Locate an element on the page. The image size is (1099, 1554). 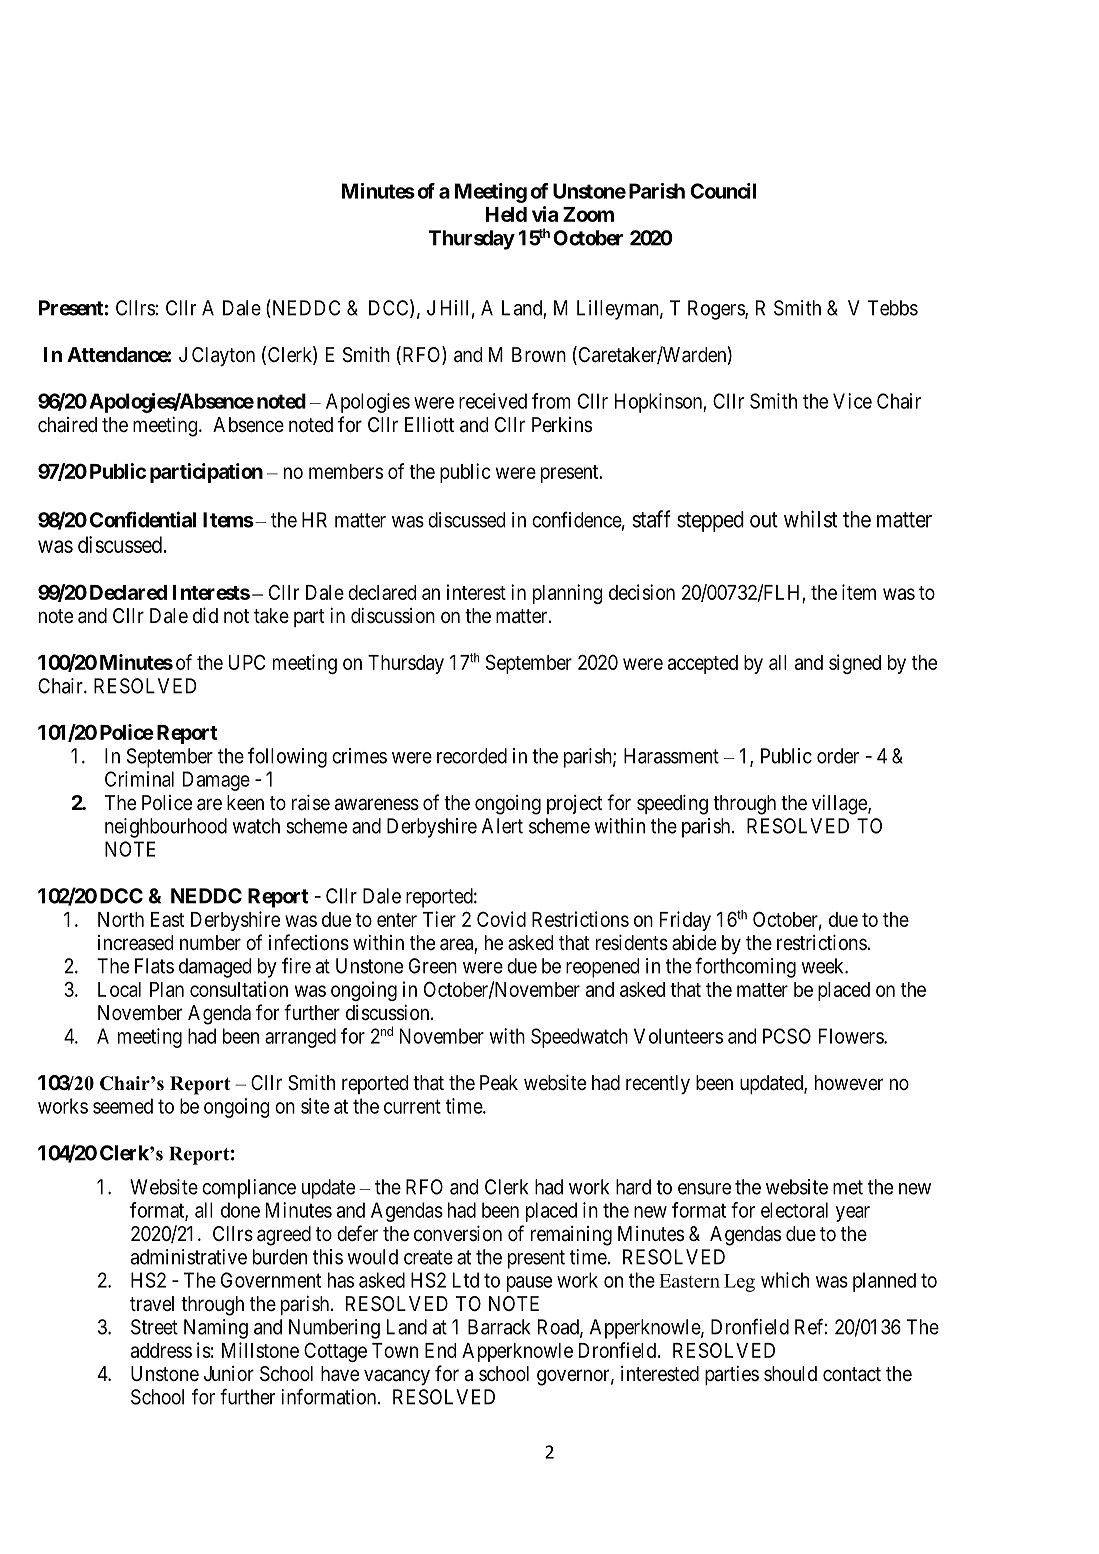
however is located at coordinates (849, 1082).
